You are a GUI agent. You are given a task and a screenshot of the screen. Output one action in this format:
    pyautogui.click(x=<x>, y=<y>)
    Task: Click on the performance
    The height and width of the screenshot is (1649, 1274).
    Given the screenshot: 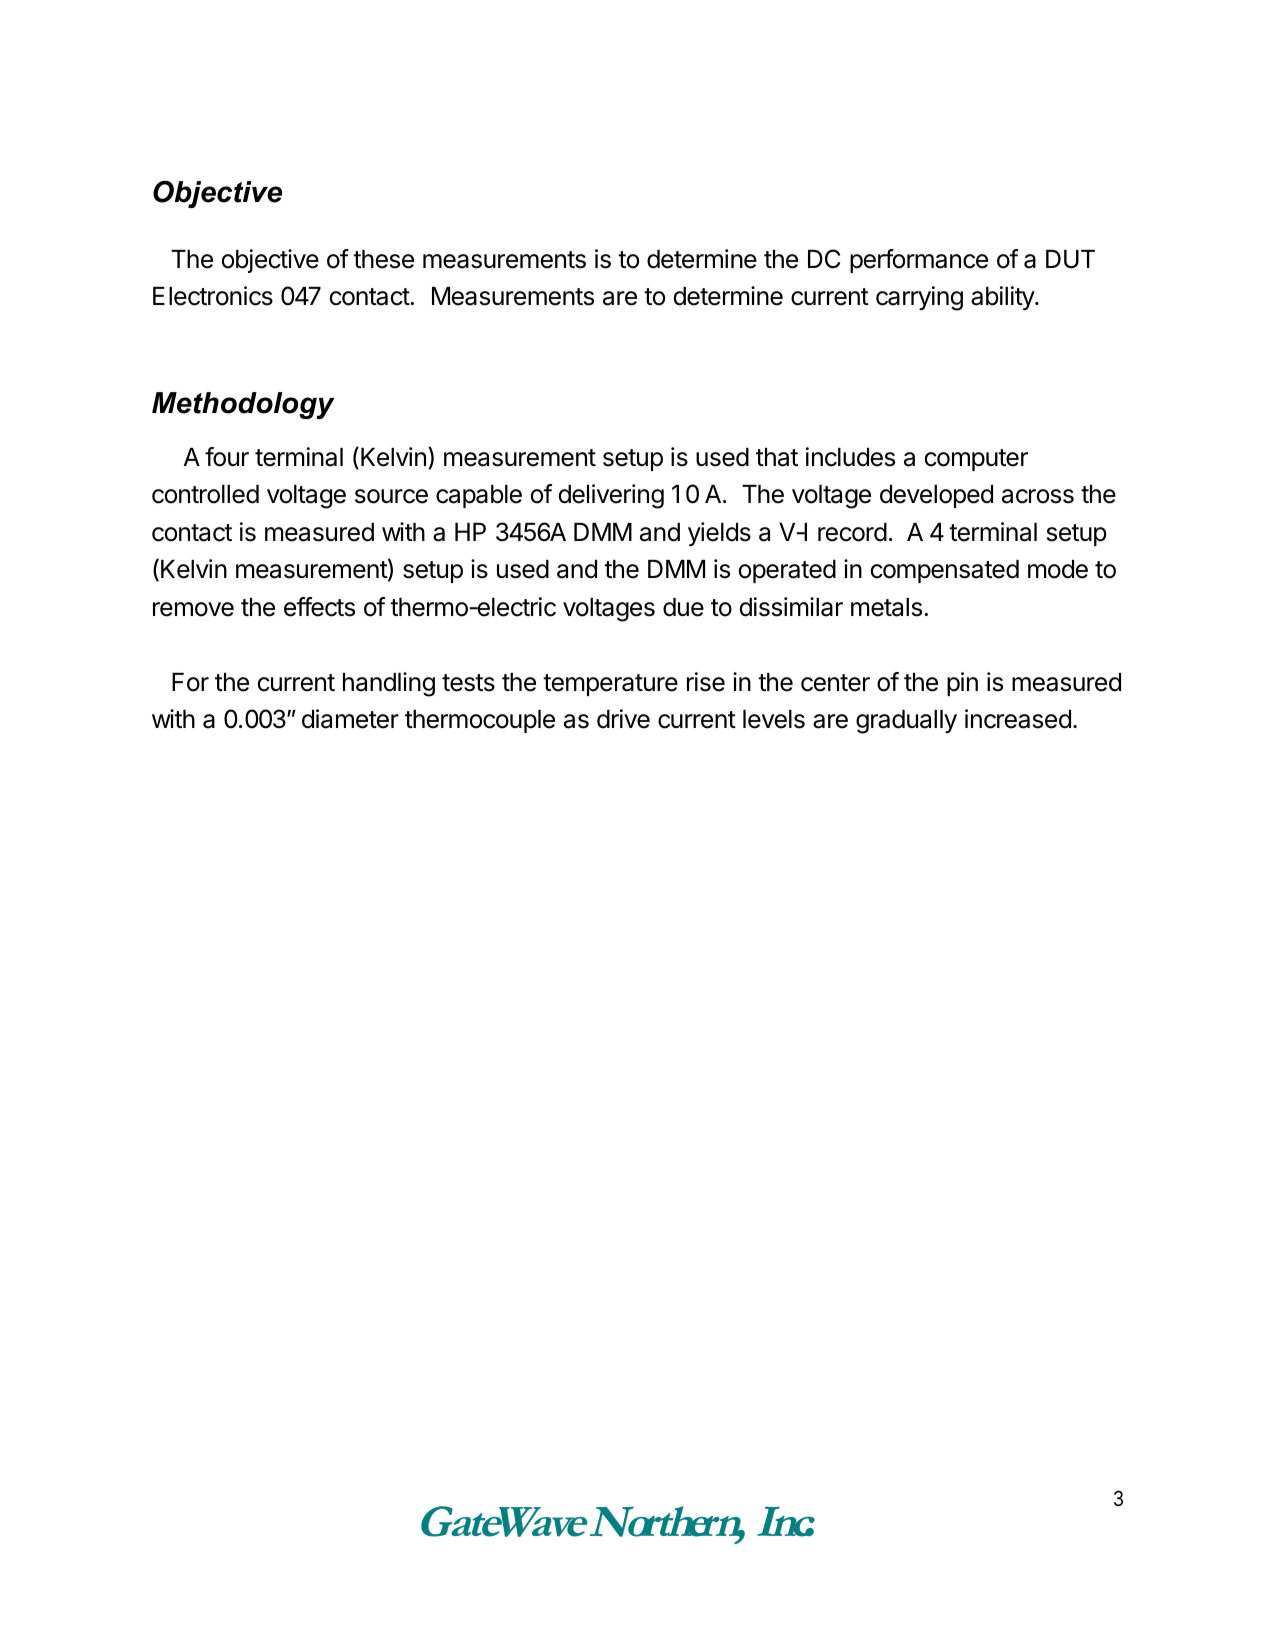 What is the action you would take?
    pyautogui.click(x=919, y=261)
